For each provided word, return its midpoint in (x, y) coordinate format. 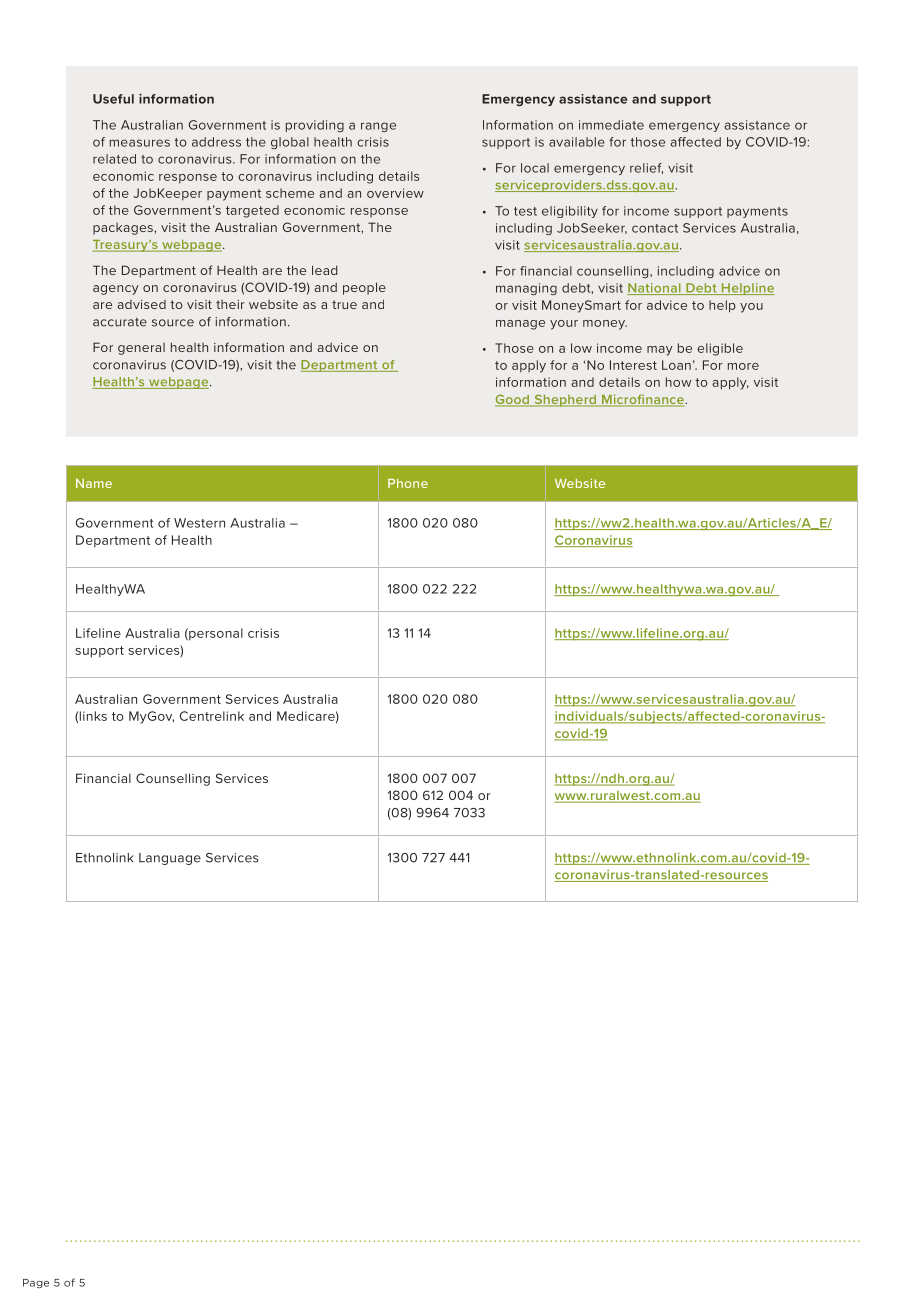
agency (116, 290)
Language (170, 859)
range (378, 127)
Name (94, 483)
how (678, 382)
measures (140, 143)
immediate (611, 125)
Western (199, 523)
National (655, 289)
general (141, 349)
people (364, 288)
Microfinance (643, 400)
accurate (120, 322)
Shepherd (565, 400)
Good (513, 400)
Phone (408, 483)
